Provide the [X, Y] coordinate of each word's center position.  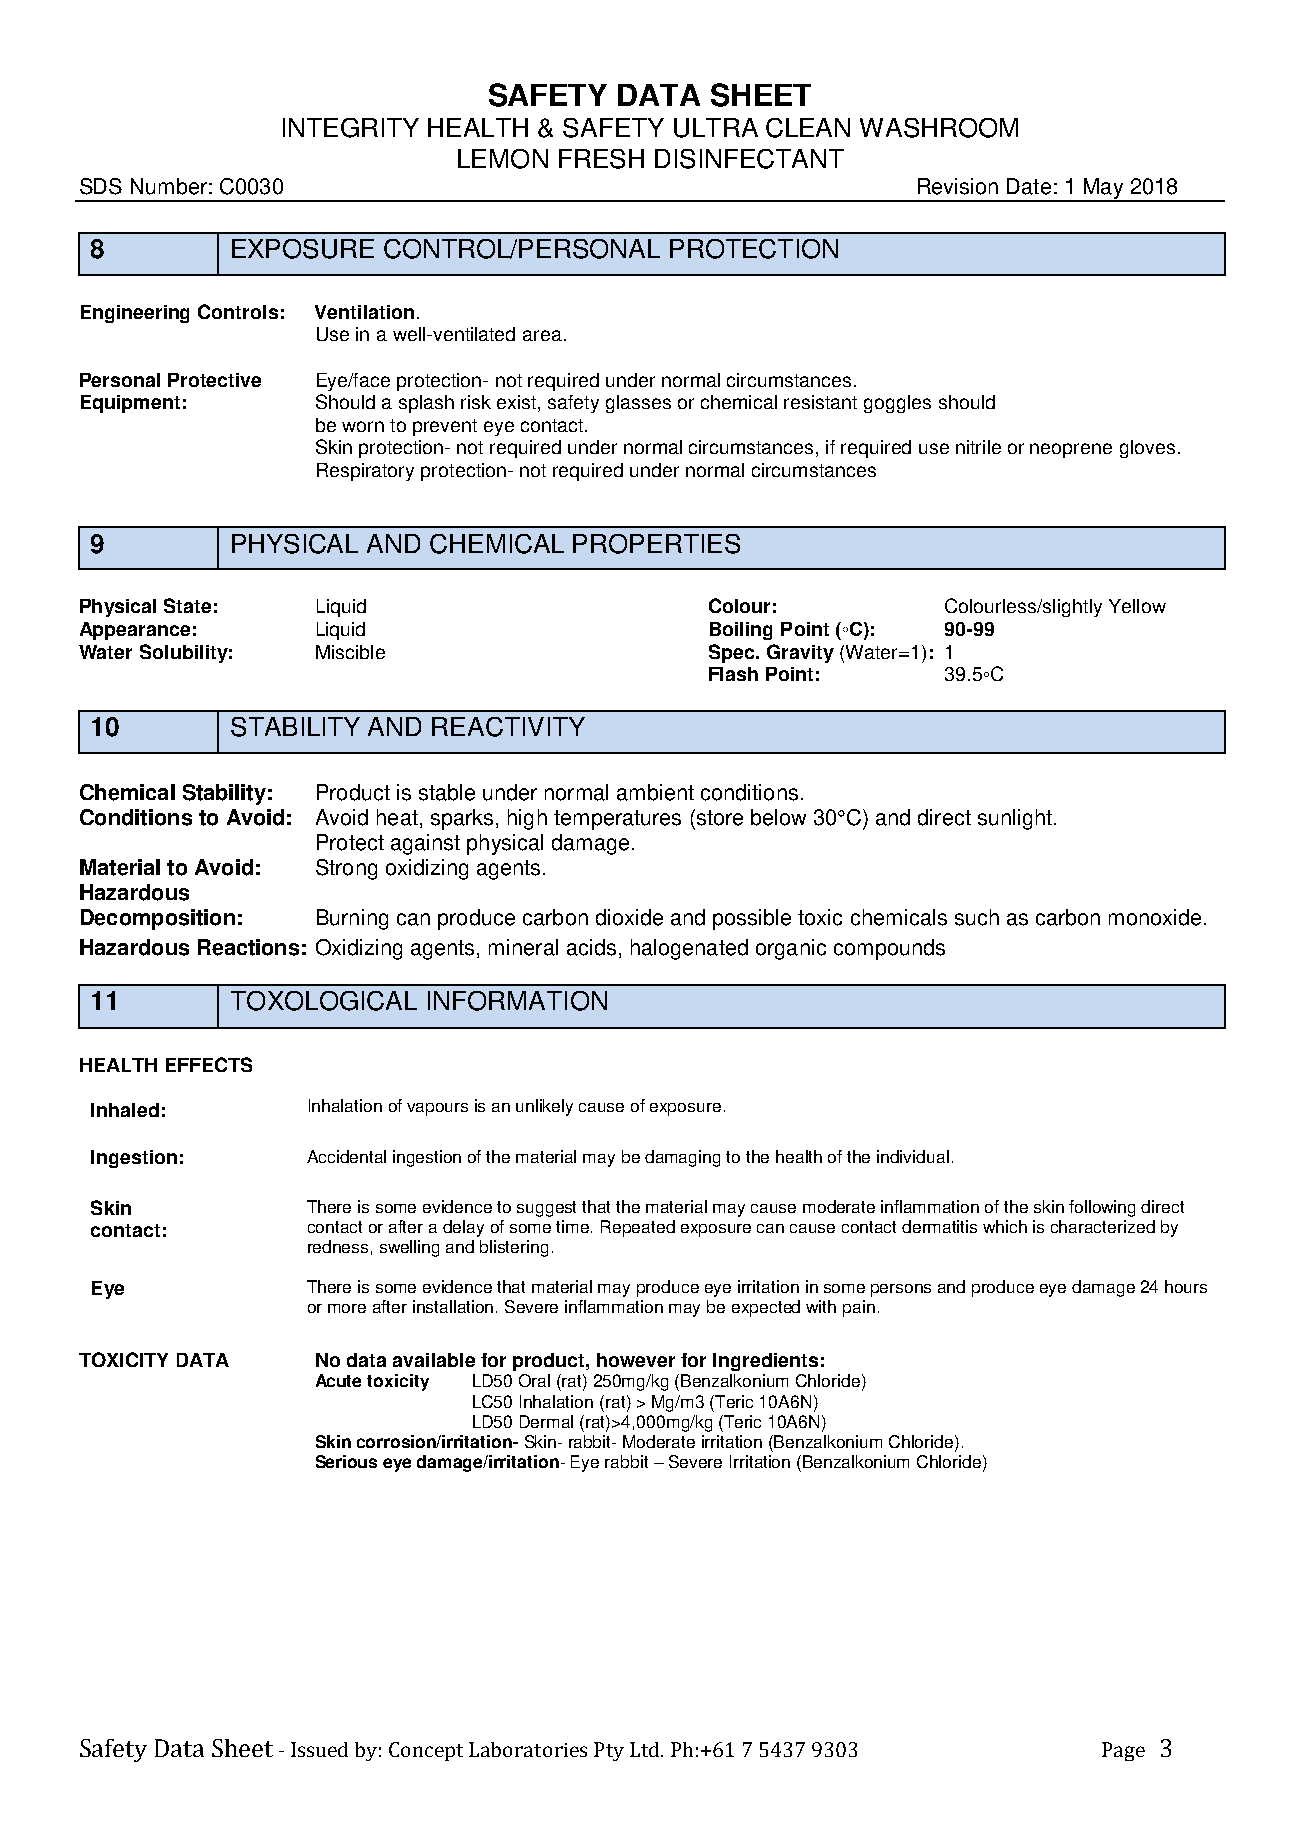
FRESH [601, 159]
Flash [733, 674]
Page [1123, 1751]
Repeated [638, 1228]
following [1102, 1208]
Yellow [1137, 606]
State [187, 605]
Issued [319, 1749]
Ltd [646, 1749]
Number [169, 186]
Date [1029, 186]
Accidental [346, 1156]
